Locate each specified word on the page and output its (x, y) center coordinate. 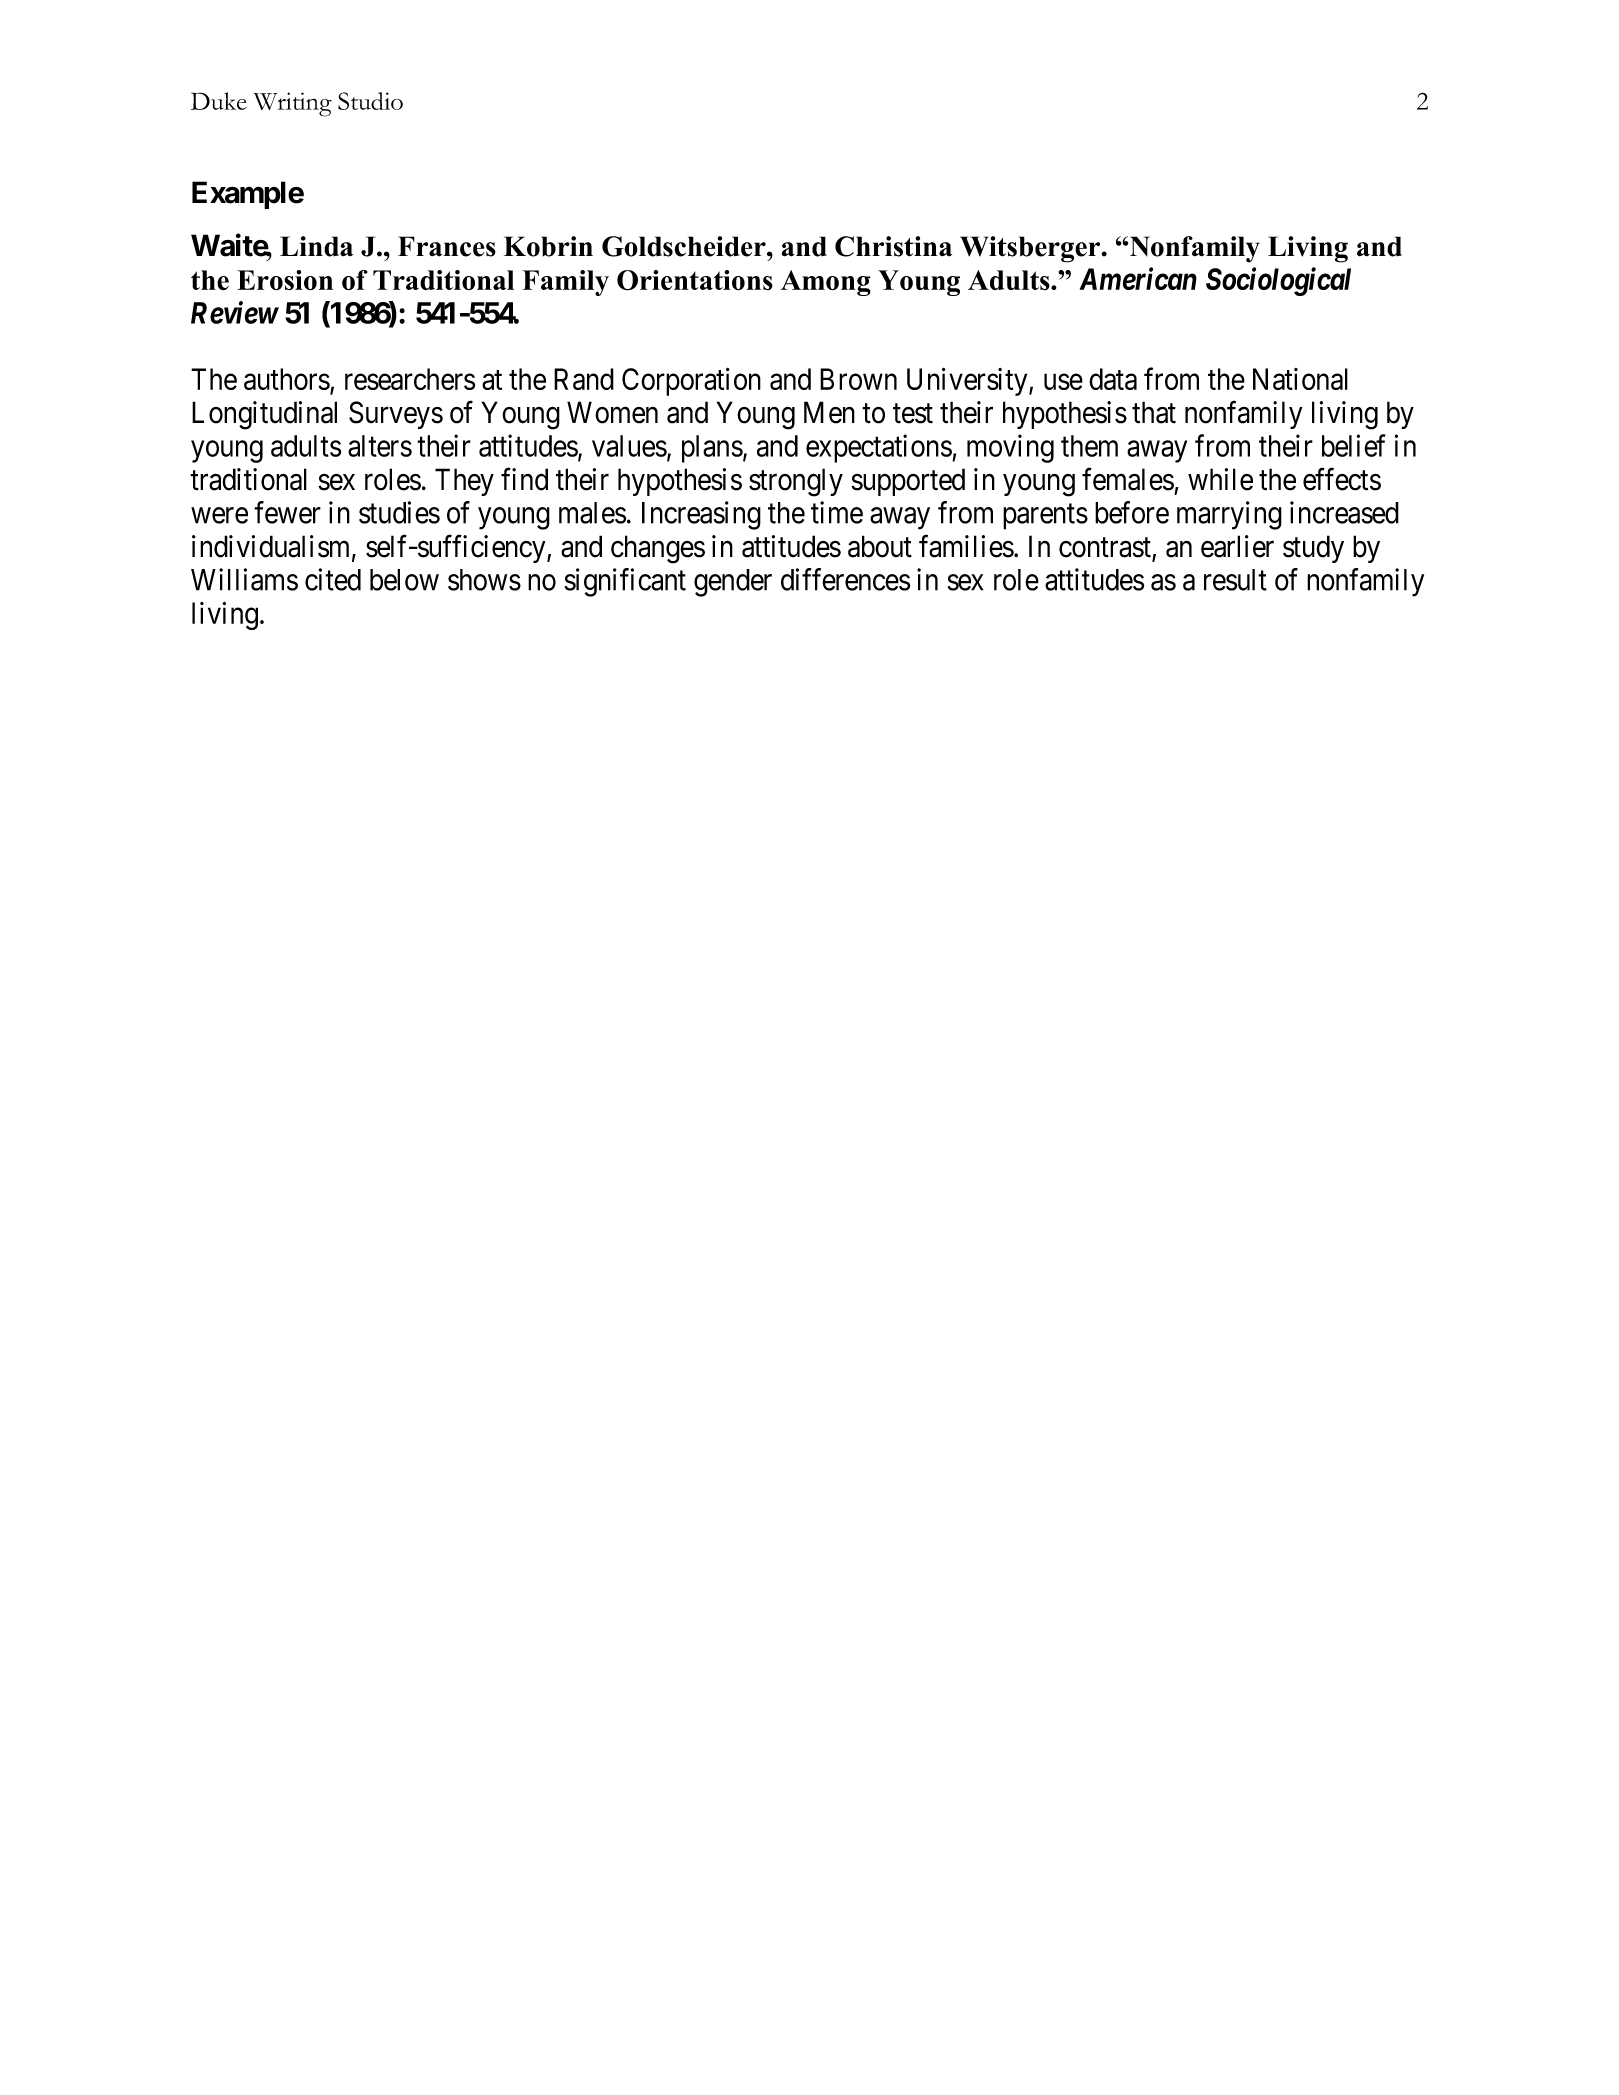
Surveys (396, 415)
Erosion (285, 280)
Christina (893, 246)
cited (333, 579)
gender (733, 583)
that (1154, 412)
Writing (293, 104)
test (913, 414)
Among (826, 283)
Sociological (1278, 281)
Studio (370, 101)
